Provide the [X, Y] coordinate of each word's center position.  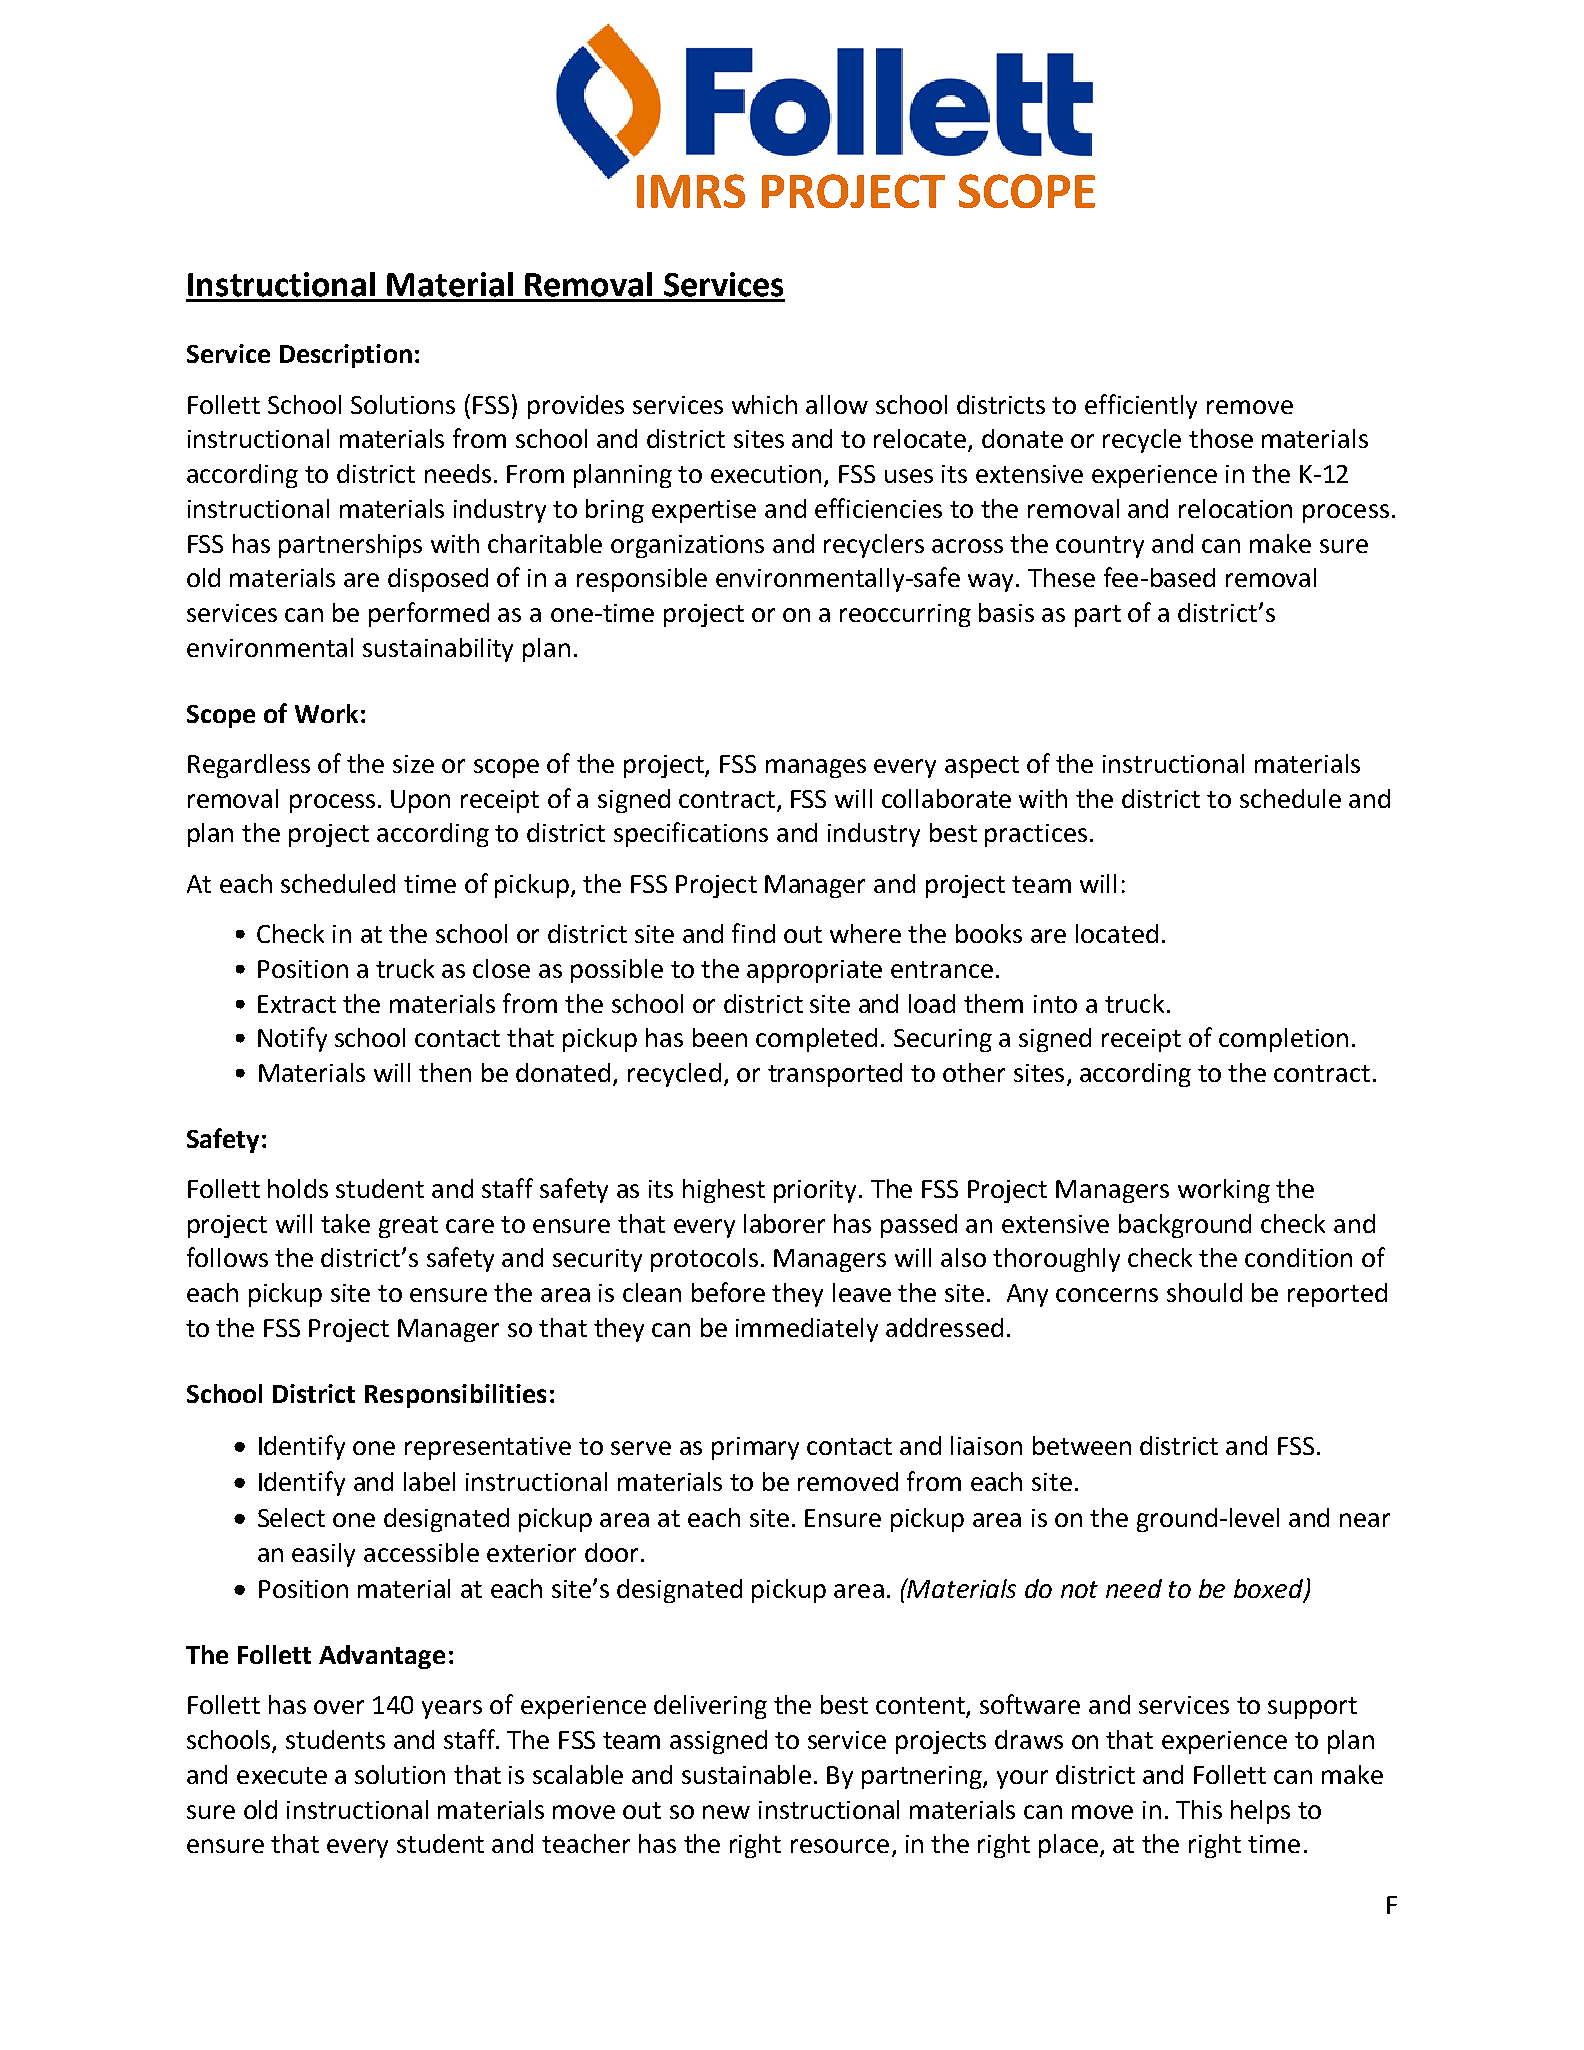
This [1199, 1809]
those [1221, 438]
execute [282, 1775]
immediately [807, 1330]
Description [346, 356]
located [1117, 933]
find [753, 933]
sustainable [746, 1774]
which [764, 404]
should [1204, 1292]
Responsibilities [455, 1396]
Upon [420, 801]
